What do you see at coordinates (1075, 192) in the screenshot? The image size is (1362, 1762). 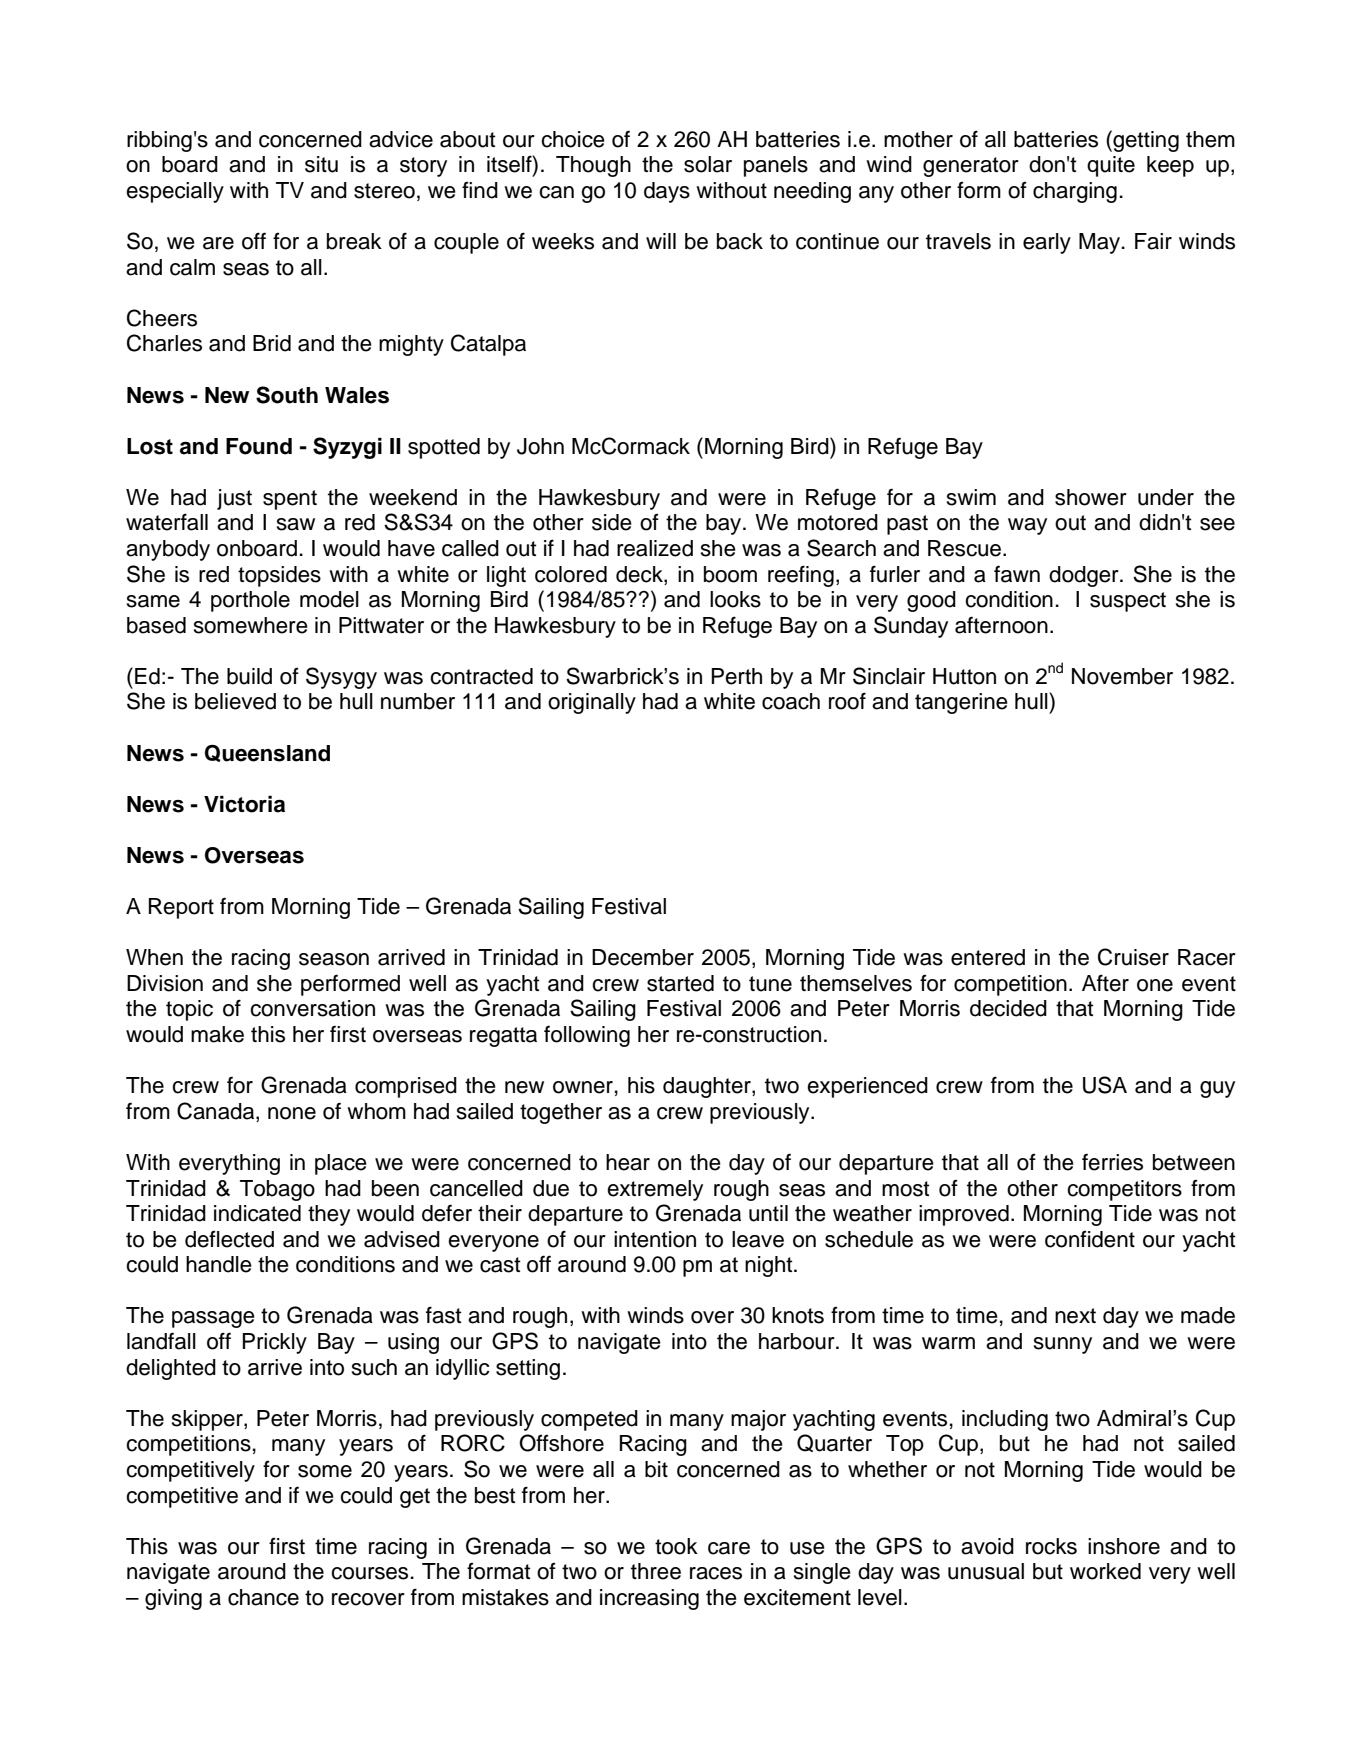 I see `charging` at bounding box center [1075, 192].
